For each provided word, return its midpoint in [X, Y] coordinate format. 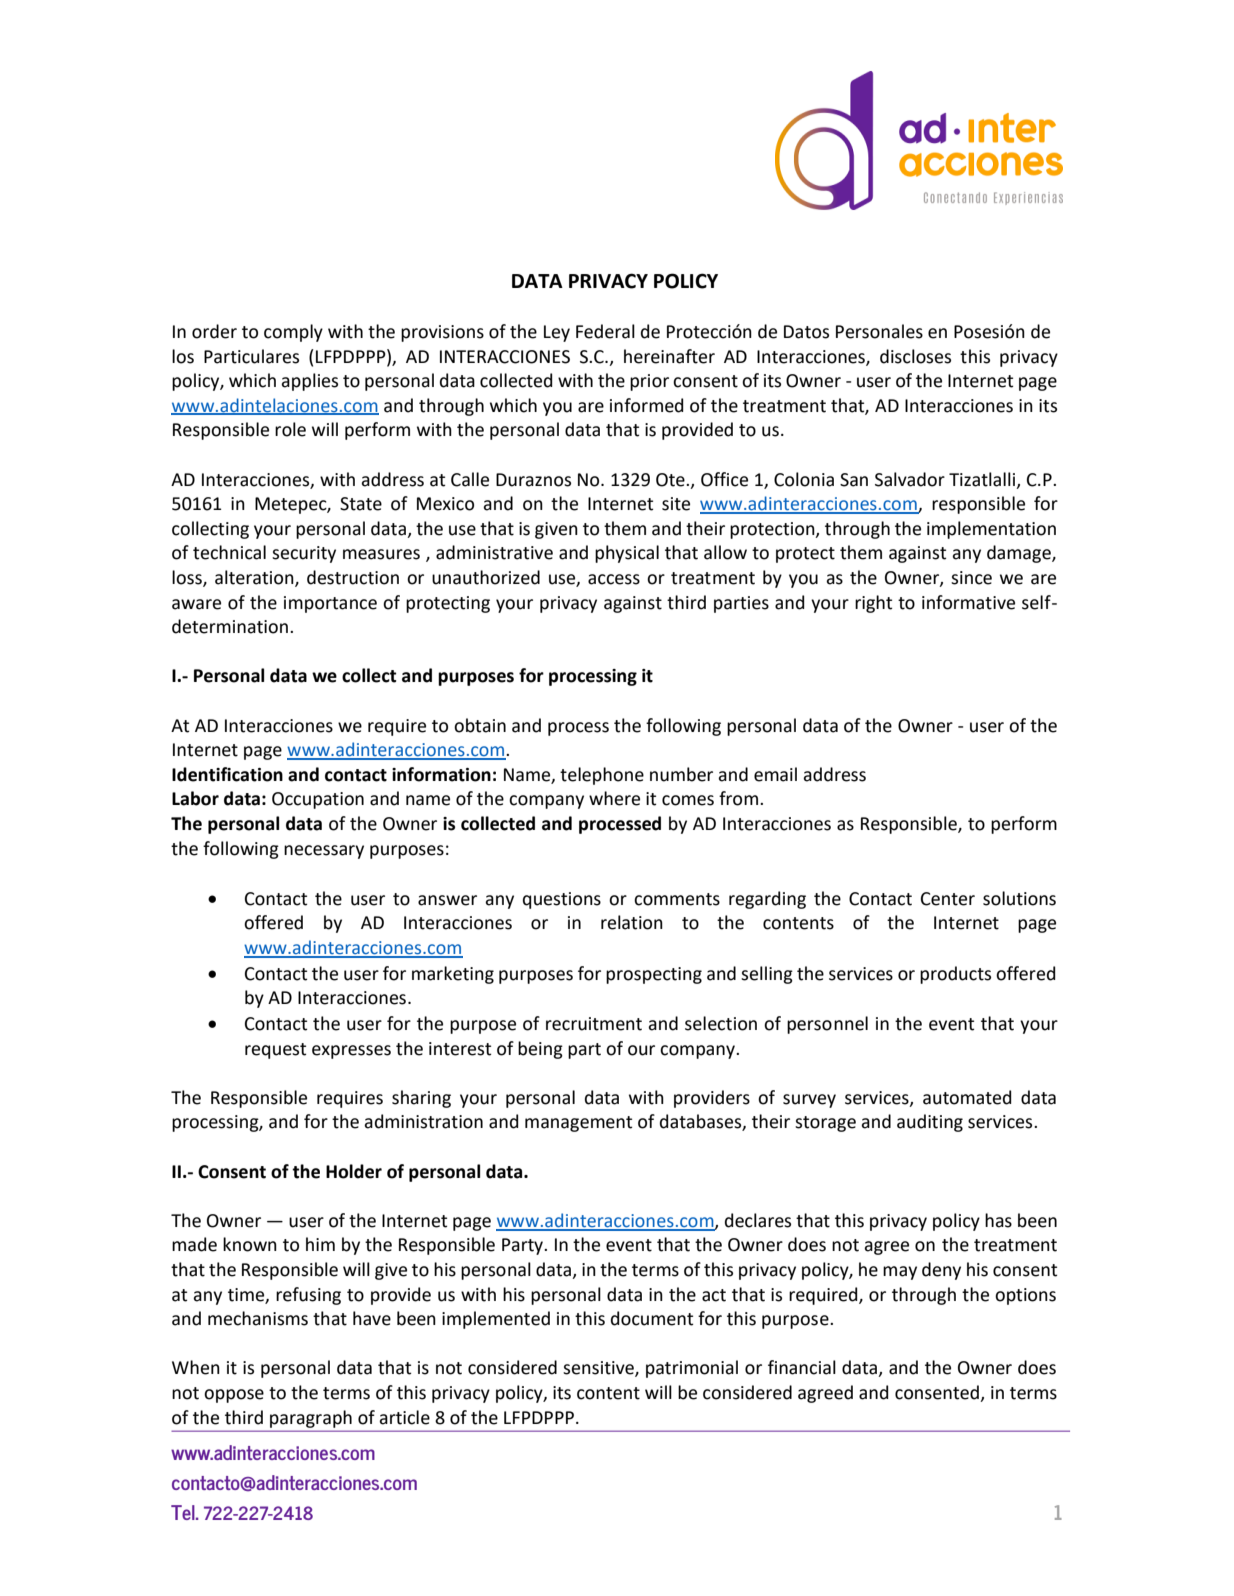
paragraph [311, 1419]
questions [562, 900]
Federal [605, 331]
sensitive [599, 1369]
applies [309, 382]
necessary [324, 852]
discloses [915, 356]
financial [802, 1367]
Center [948, 899]
